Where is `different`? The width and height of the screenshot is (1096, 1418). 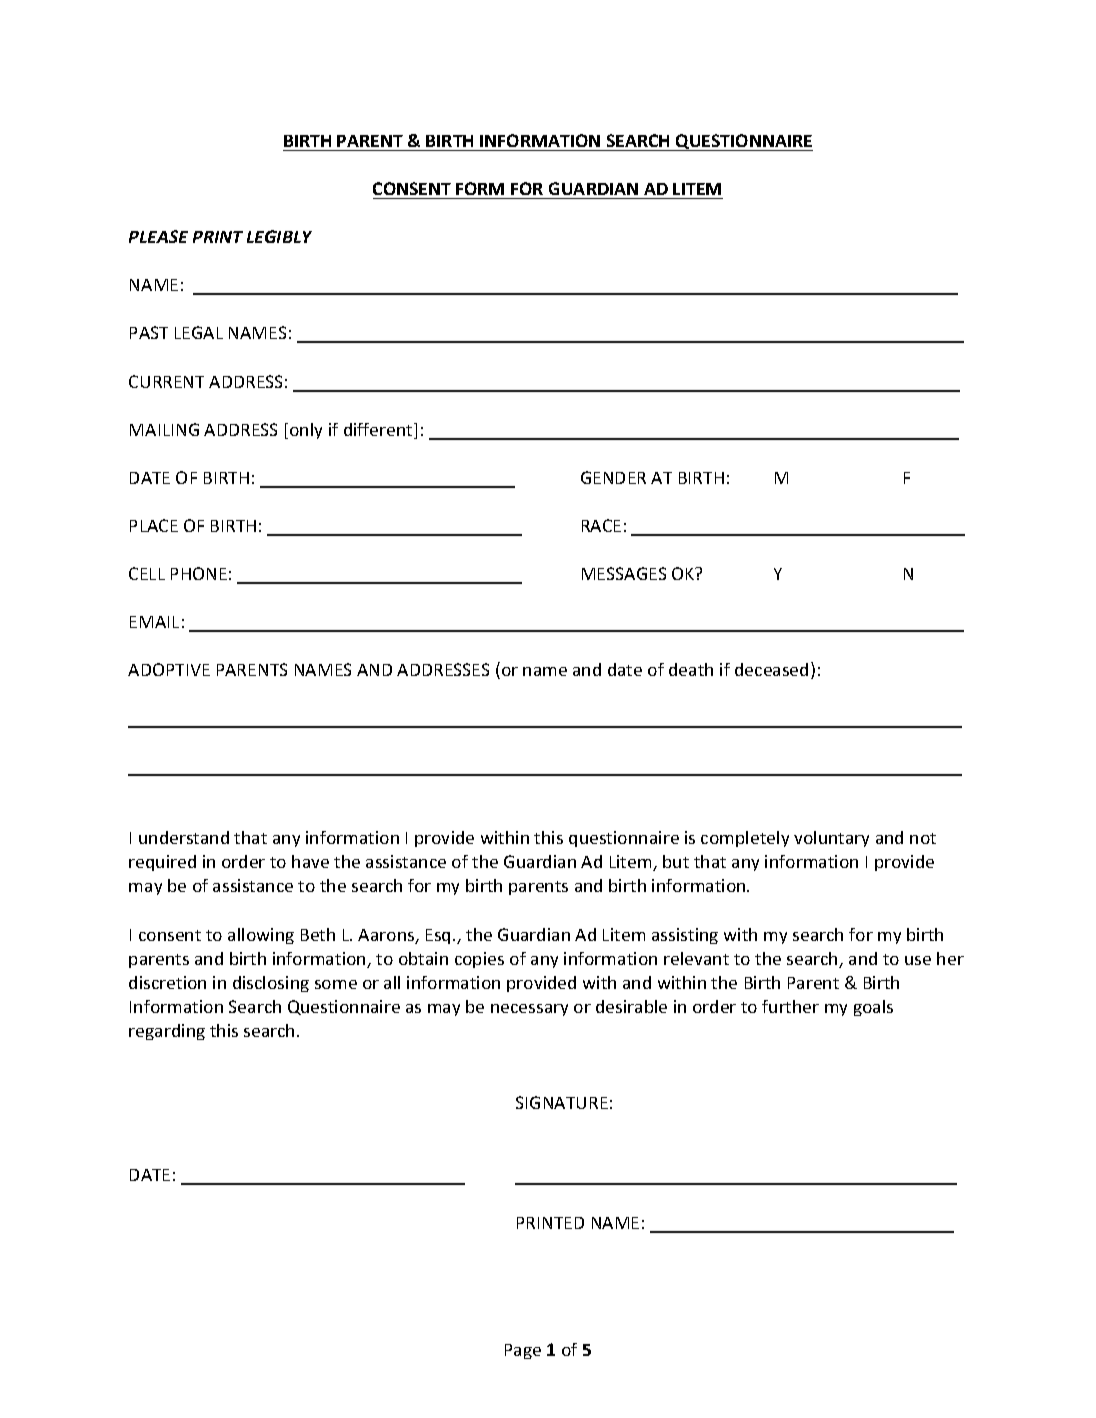
different is located at coordinates (379, 431).
